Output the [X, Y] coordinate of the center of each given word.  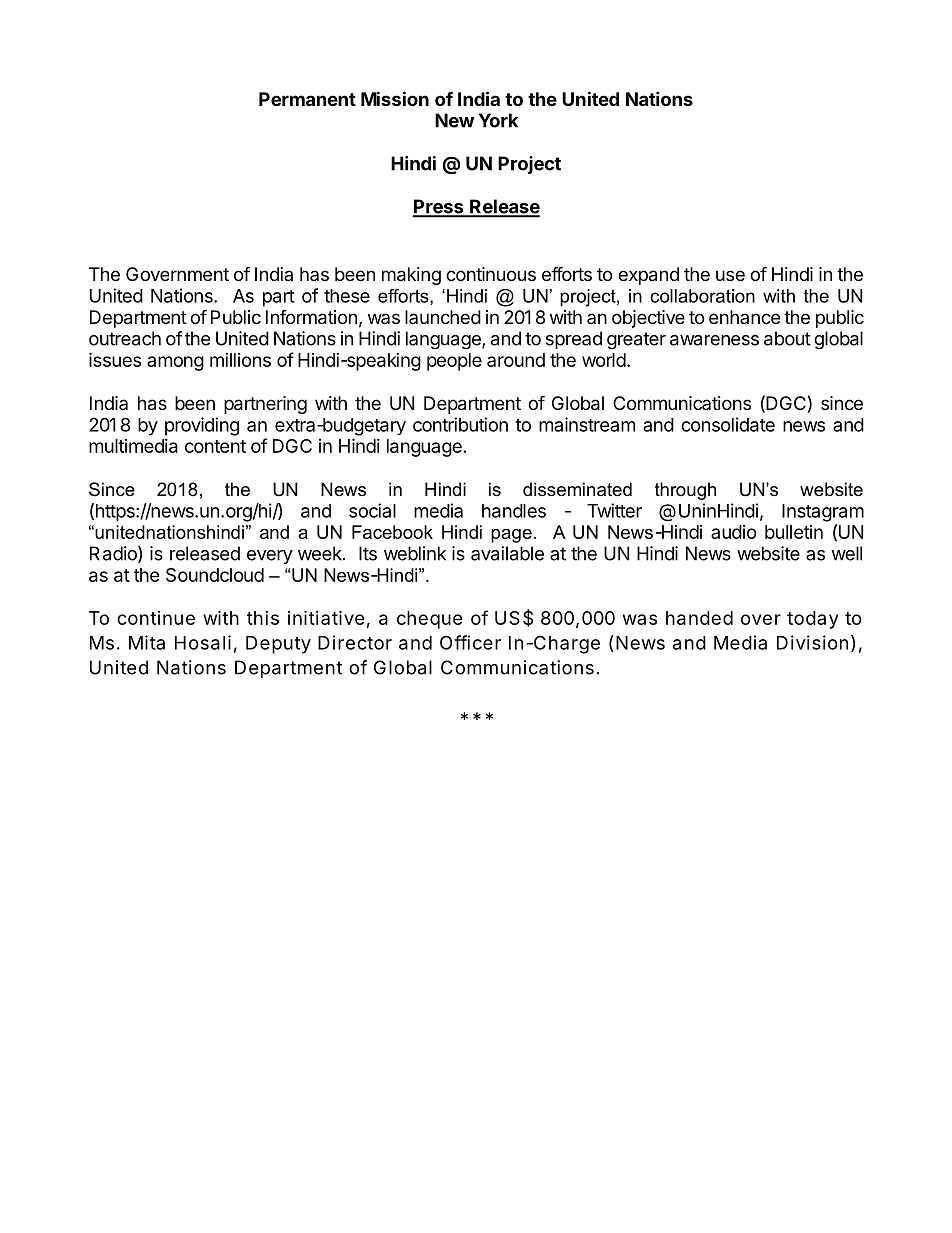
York [498, 120]
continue [156, 618]
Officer [470, 642]
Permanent [307, 99]
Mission [395, 98]
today [812, 620]
